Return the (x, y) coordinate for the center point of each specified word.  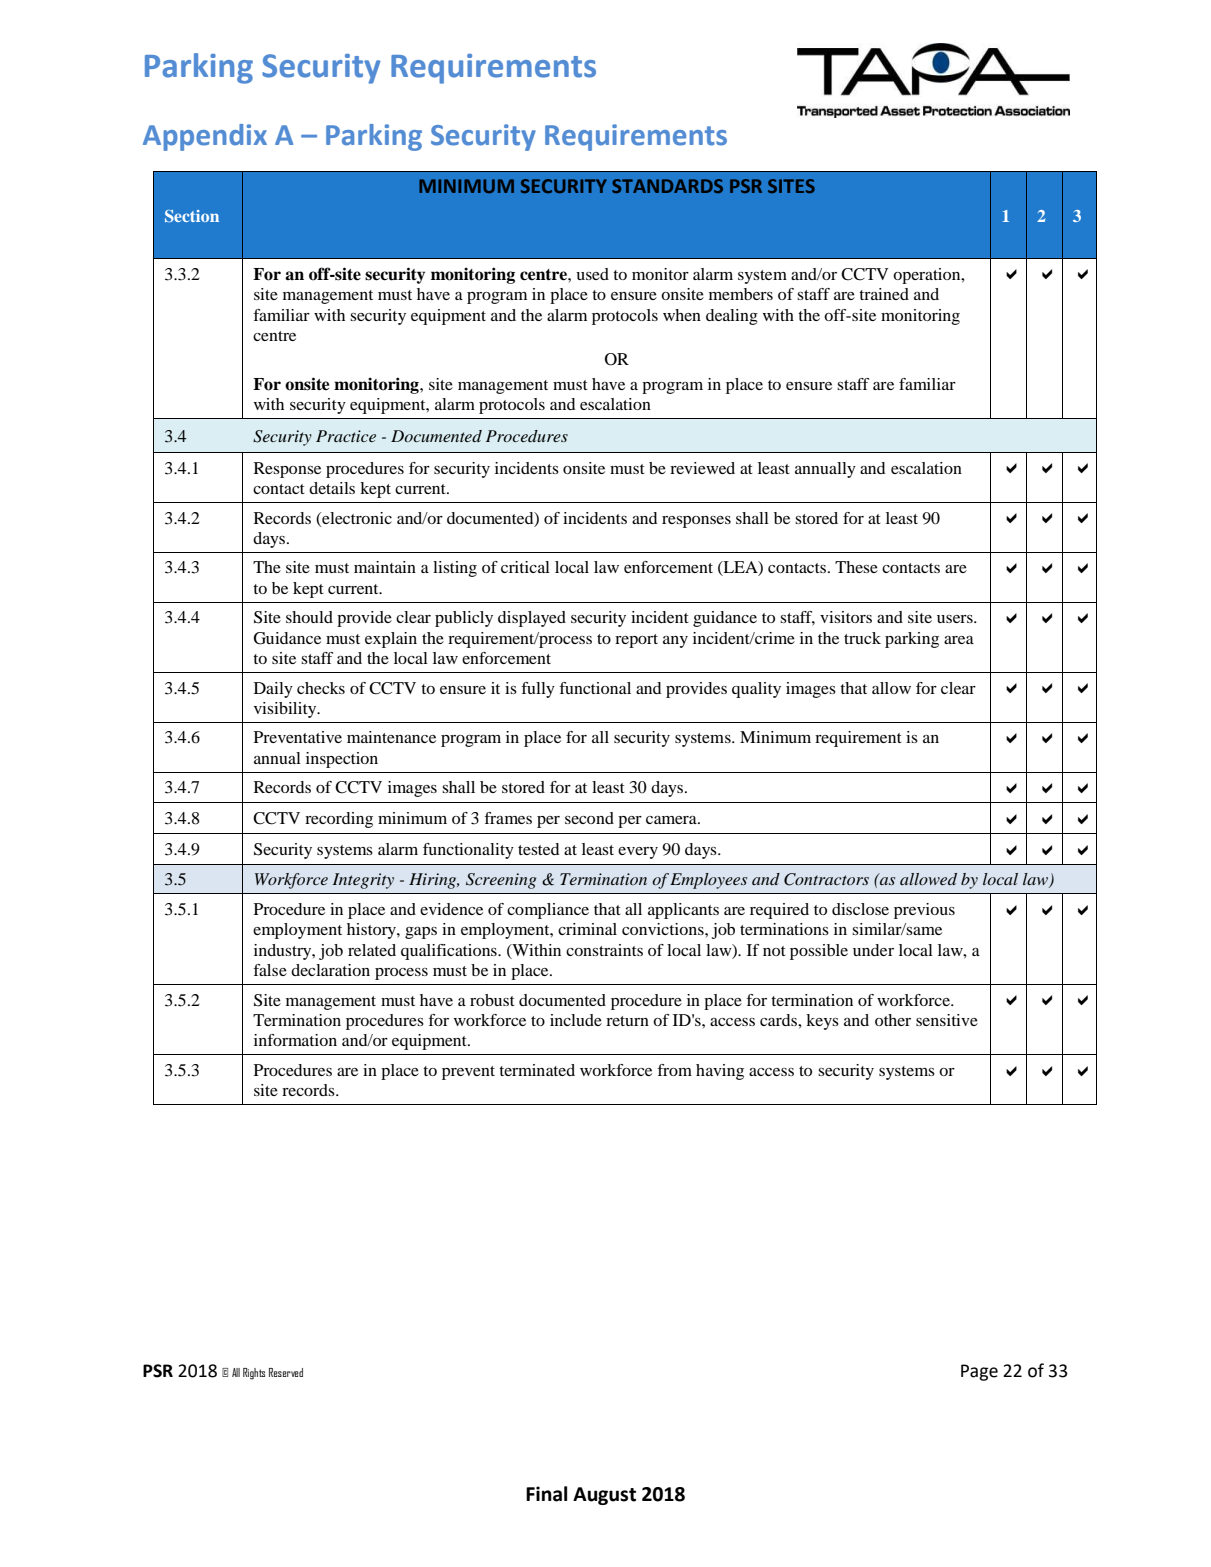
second (589, 818)
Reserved (286, 1372)
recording (339, 820)
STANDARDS (667, 186)
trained (884, 294)
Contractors (826, 879)
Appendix (205, 137)
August (604, 1496)
